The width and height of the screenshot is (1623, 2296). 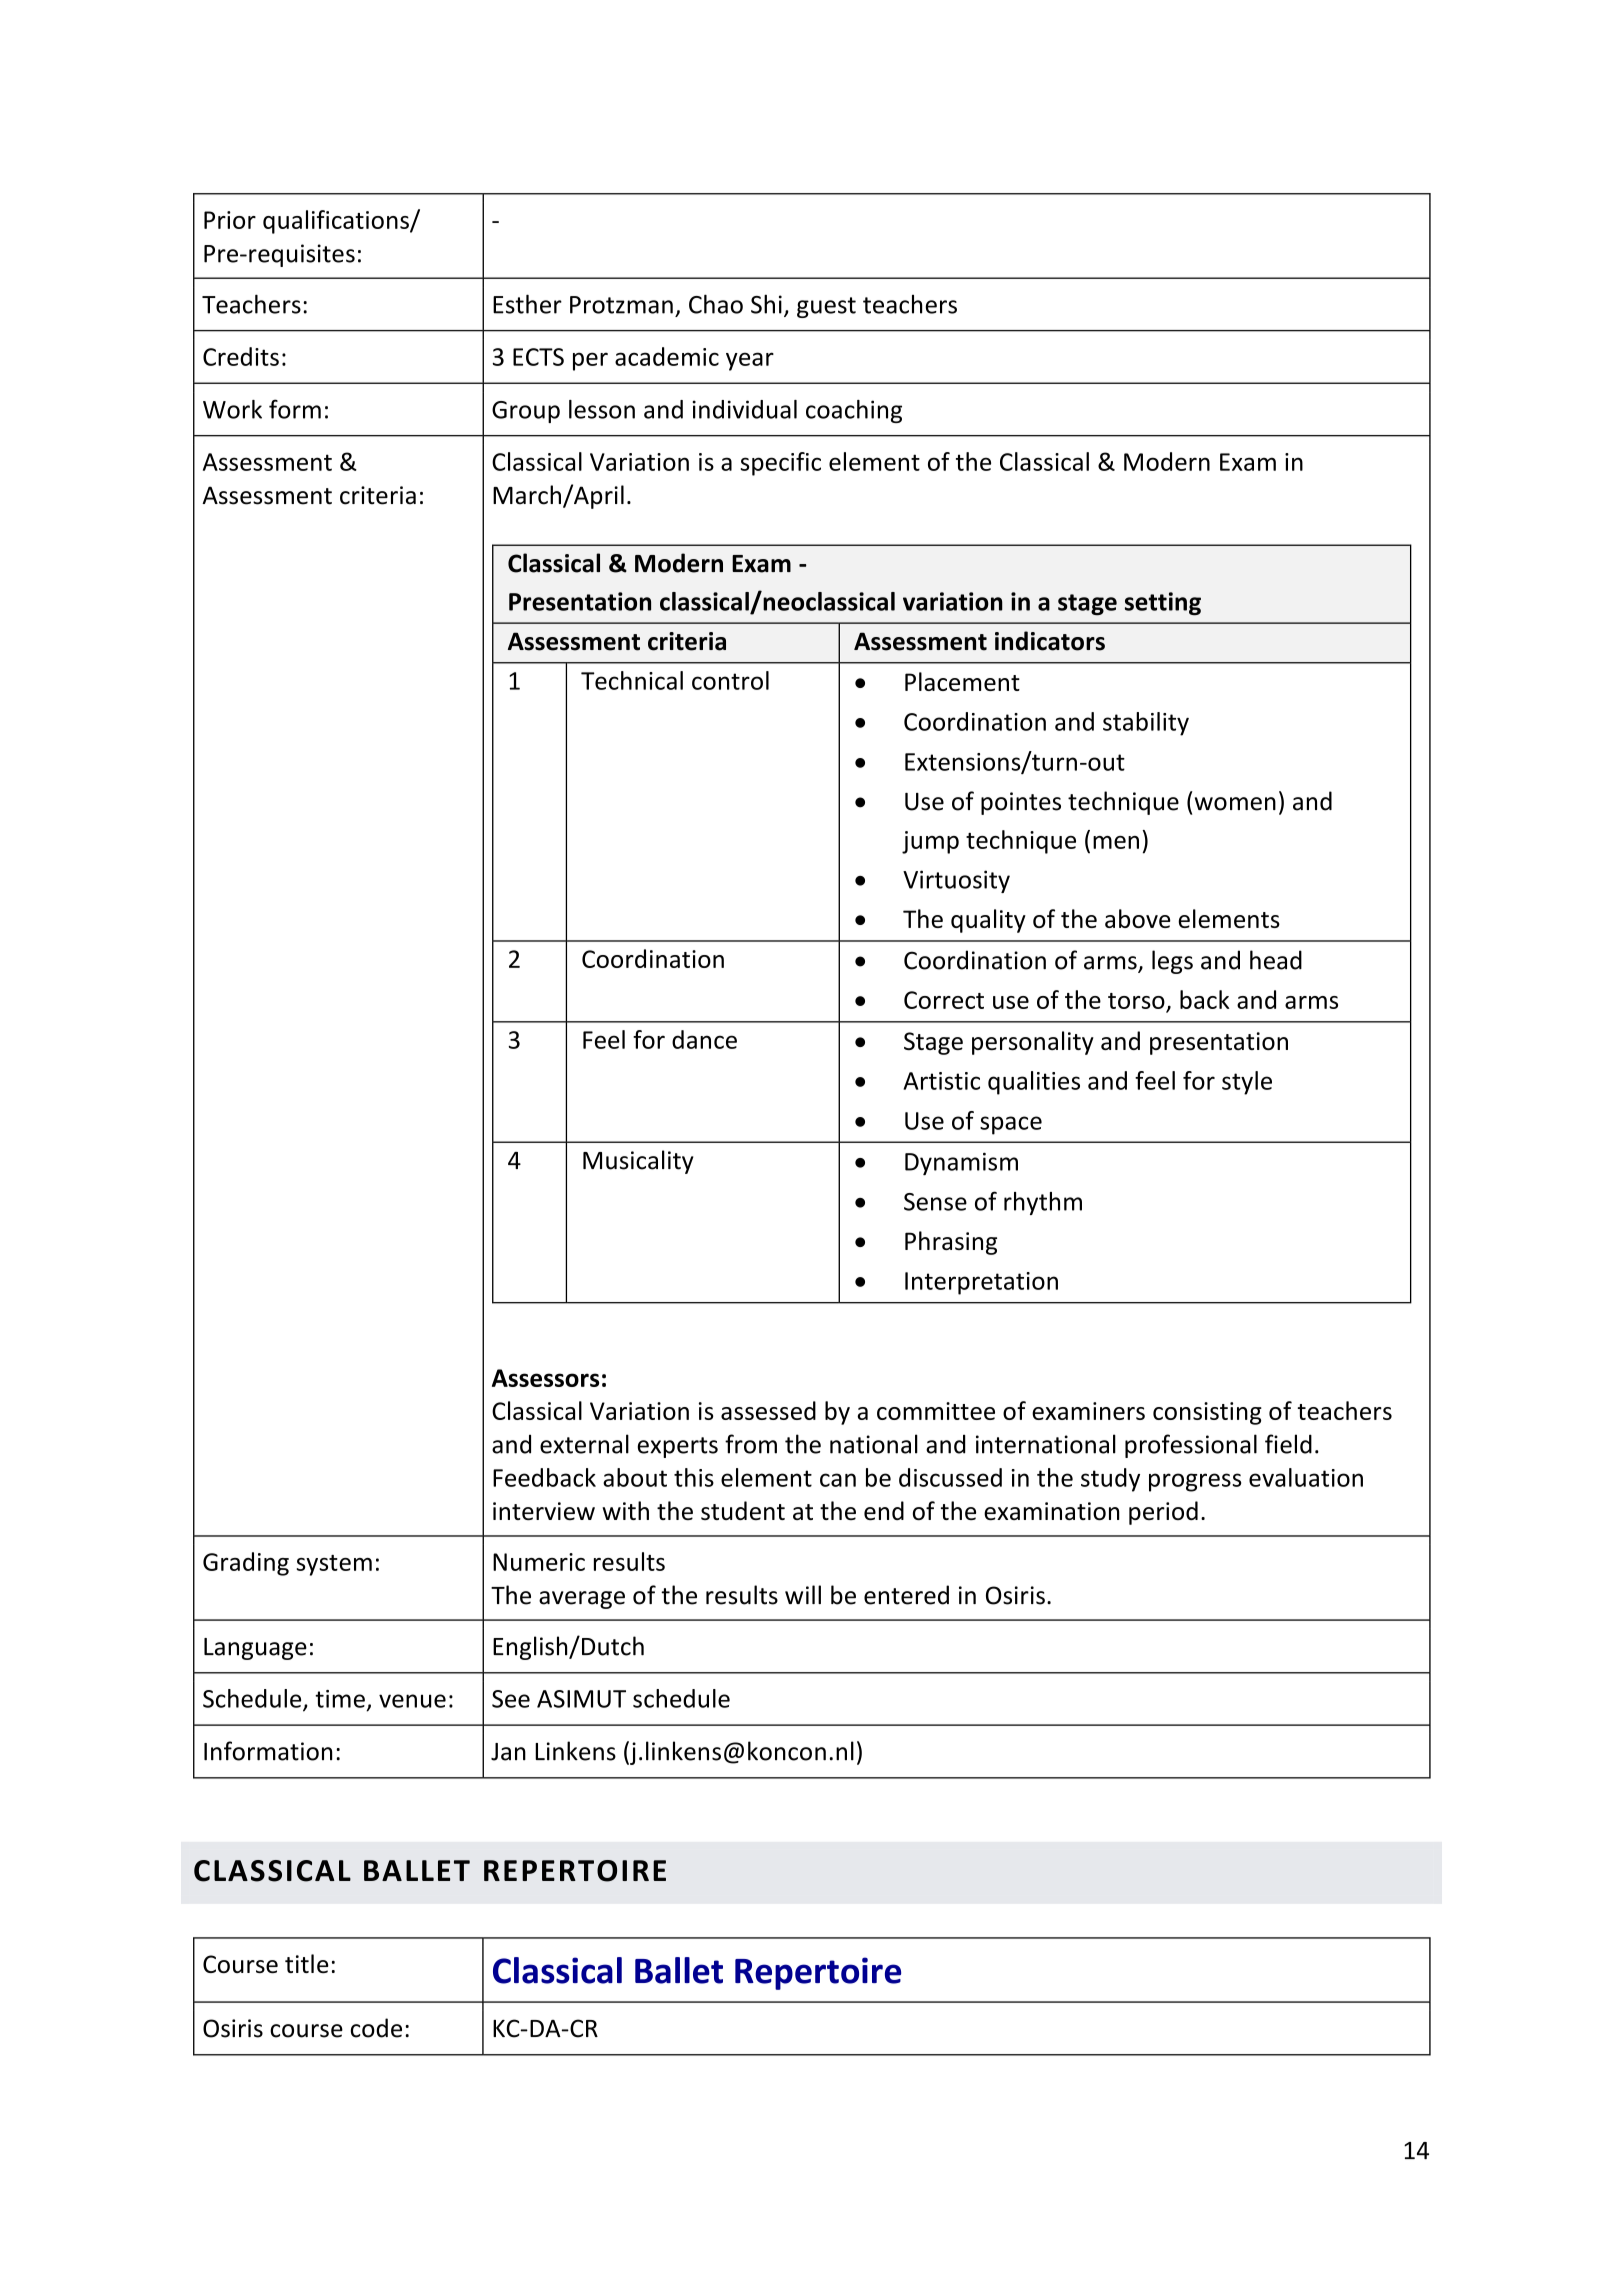 What do you see at coordinates (337, 222) in the screenshot?
I see `qualifications` at bounding box center [337, 222].
